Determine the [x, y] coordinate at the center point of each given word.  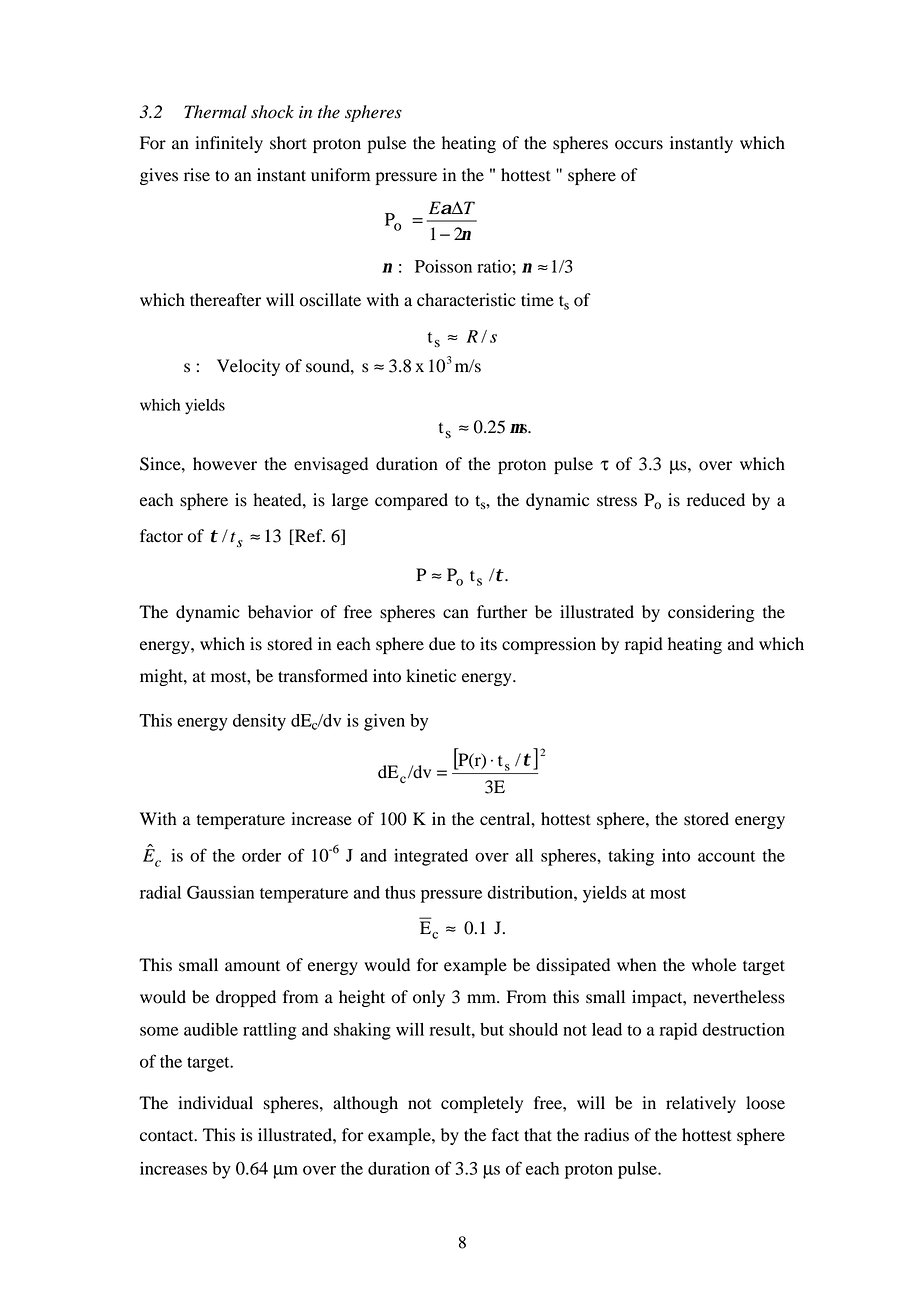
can [456, 613]
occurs [639, 145]
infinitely [229, 144]
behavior [280, 612]
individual [215, 1103]
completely [482, 1104]
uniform [340, 175]
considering [711, 613]
